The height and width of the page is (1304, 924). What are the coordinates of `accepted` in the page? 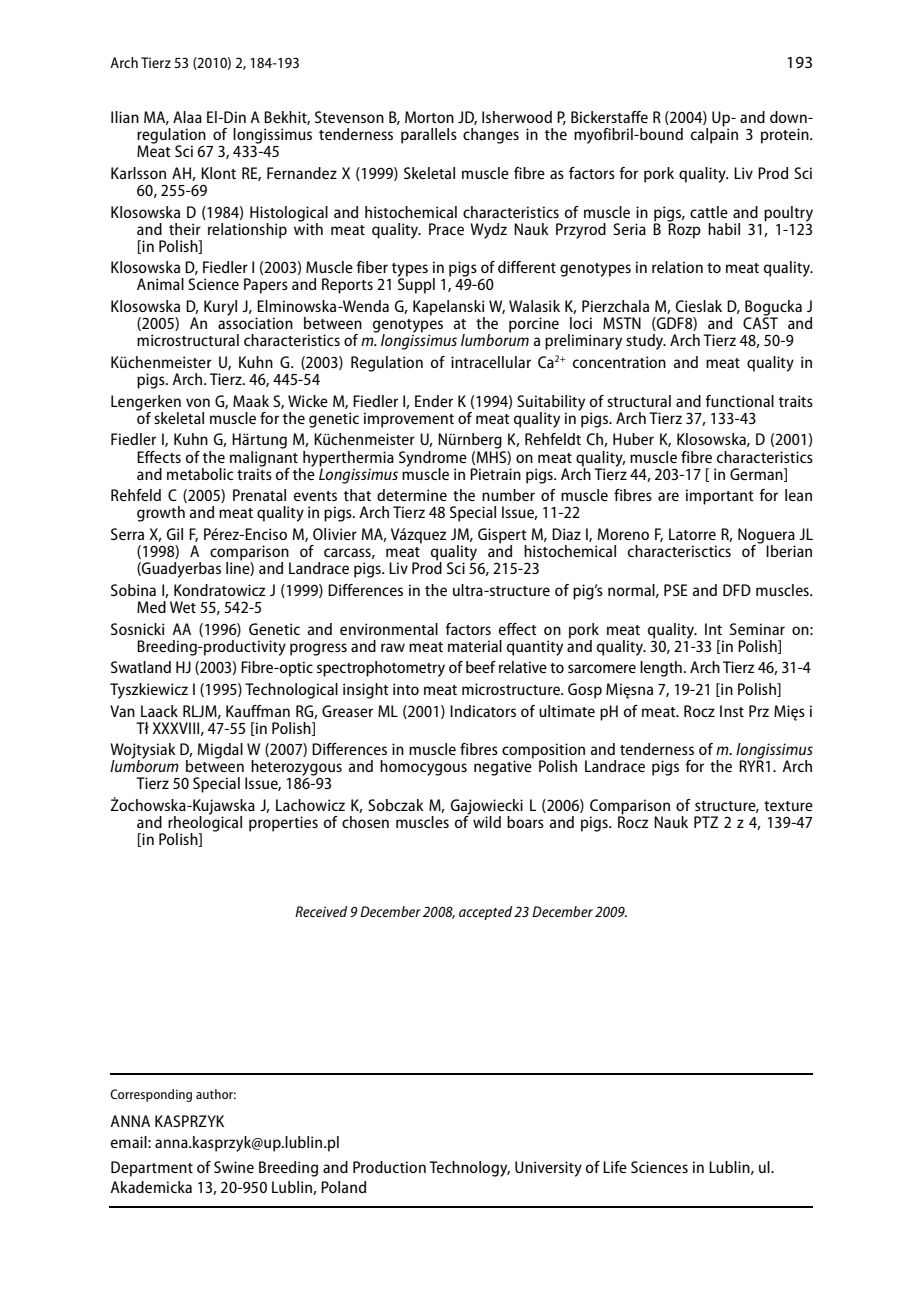 It's located at (485, 913).
